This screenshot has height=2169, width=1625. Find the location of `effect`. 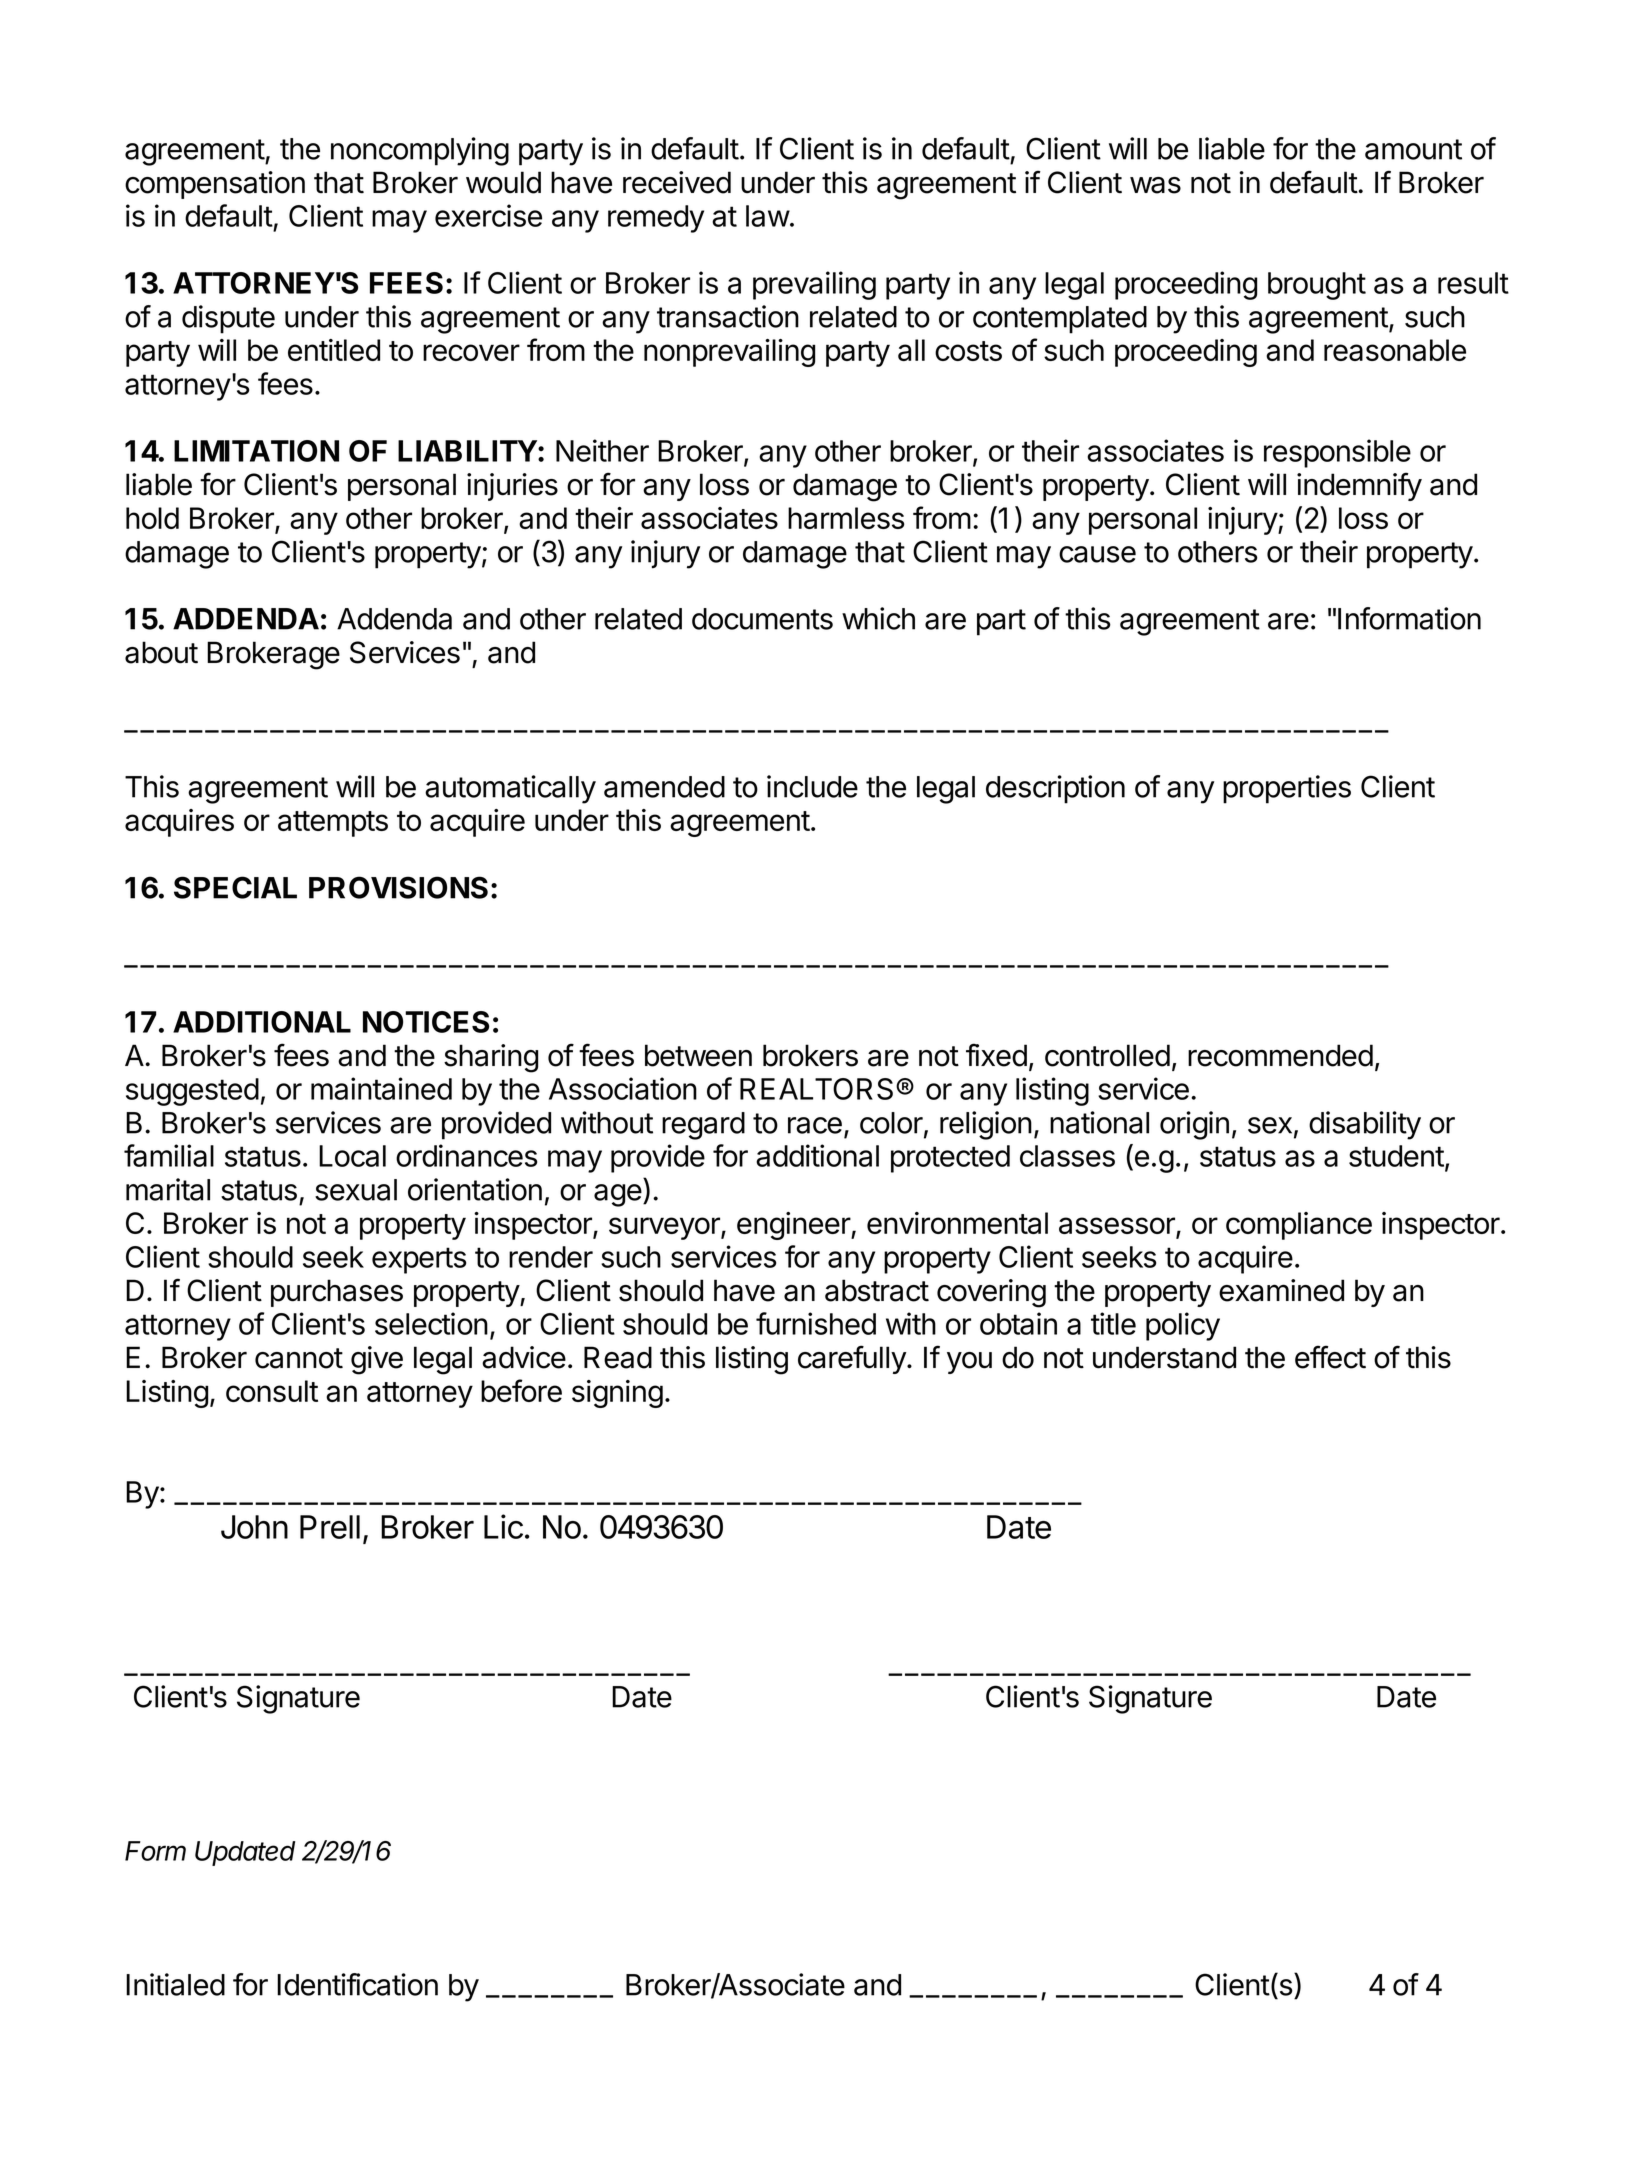

effect is located at coordinates (1330, 1357).
